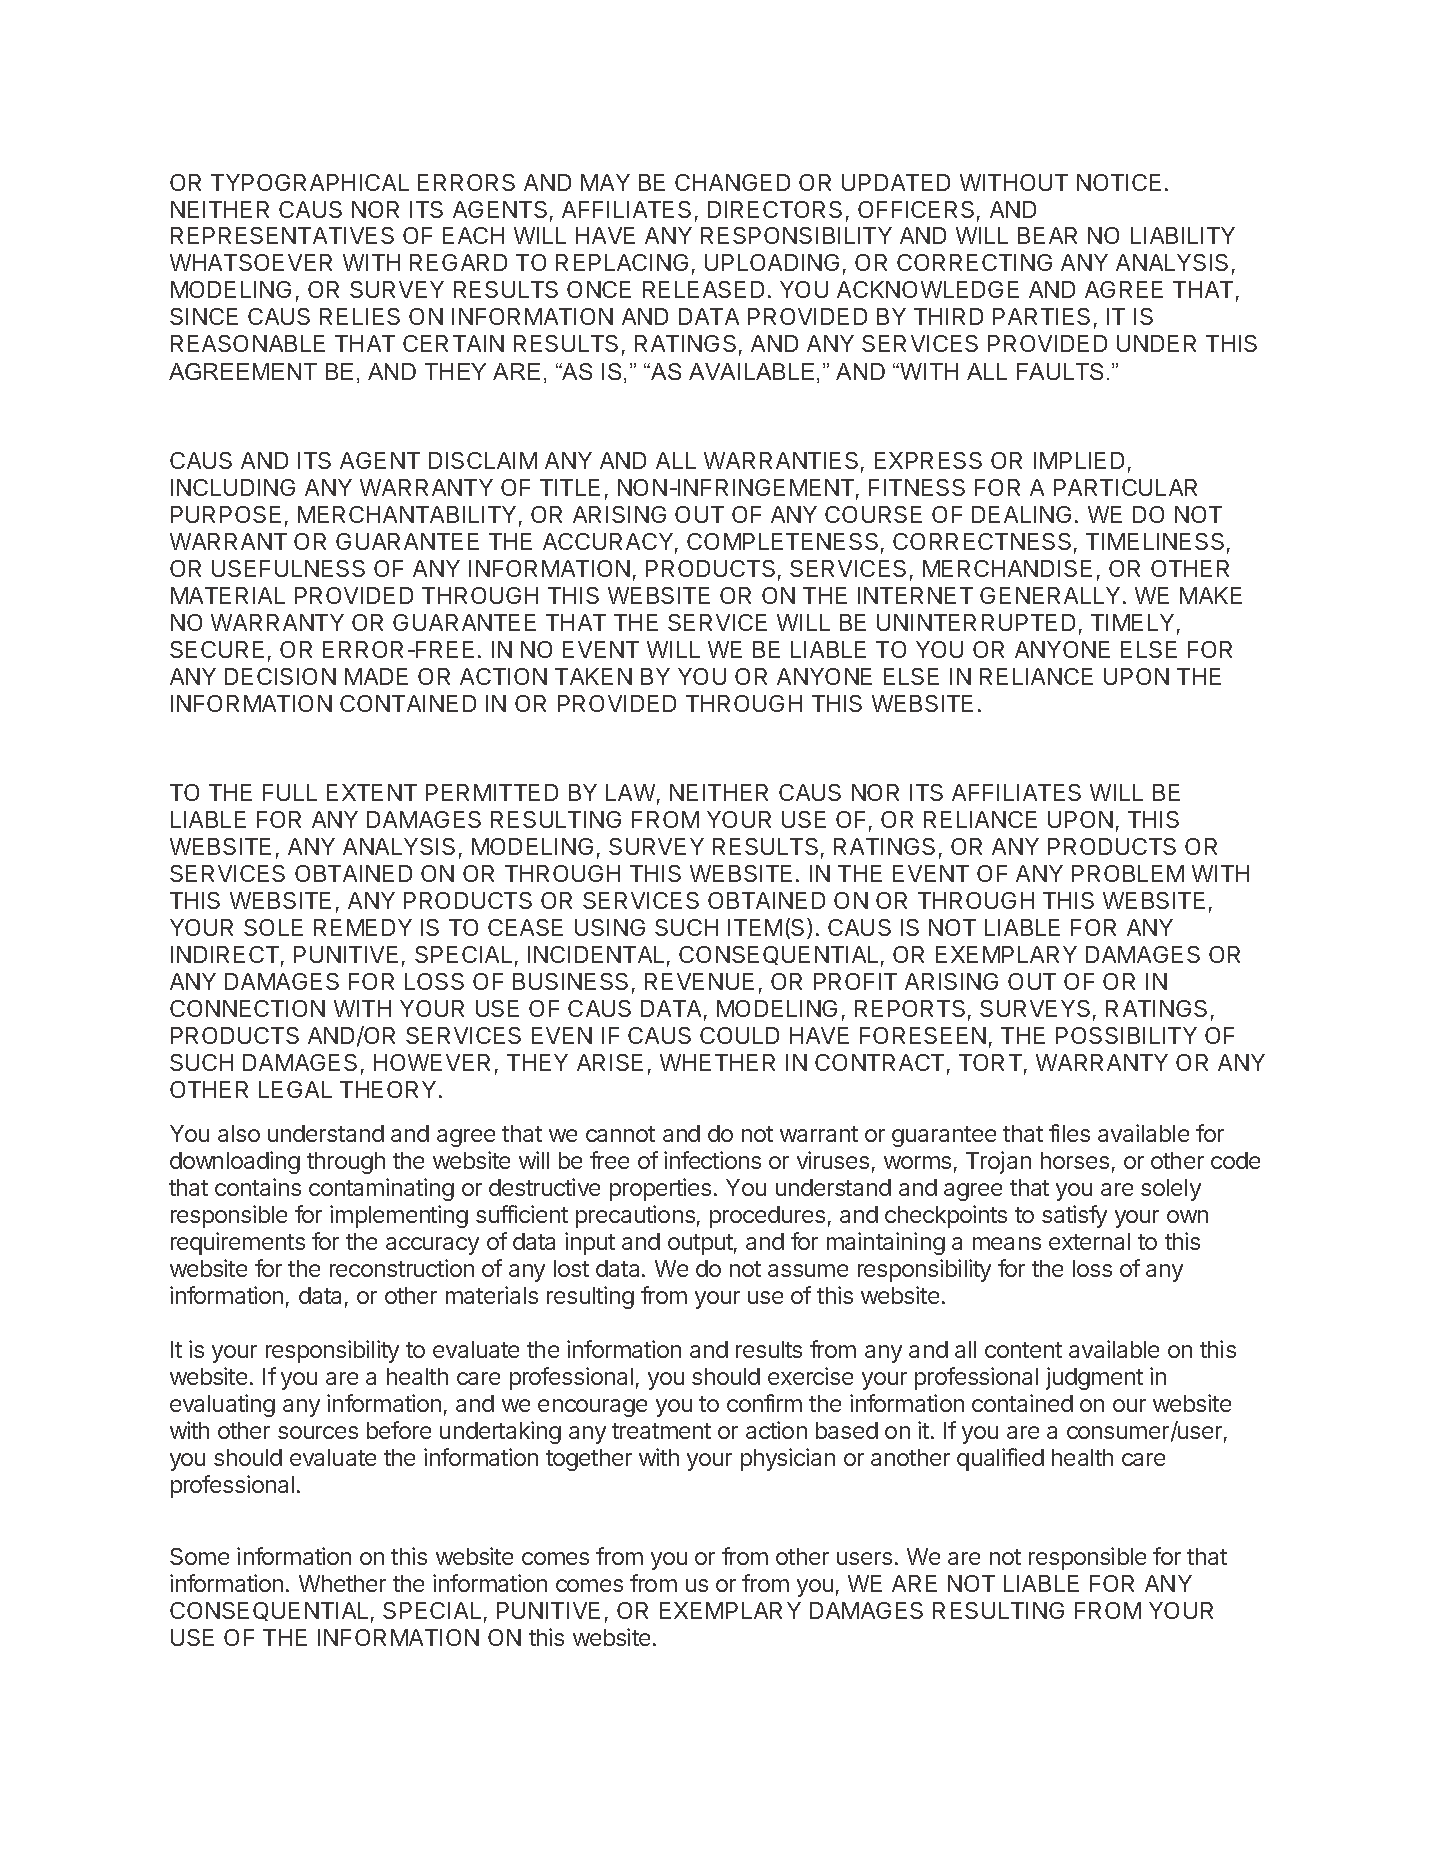 The height and width of the image is (1859, 1437). I want to click on sources, so click(318, 1432).
